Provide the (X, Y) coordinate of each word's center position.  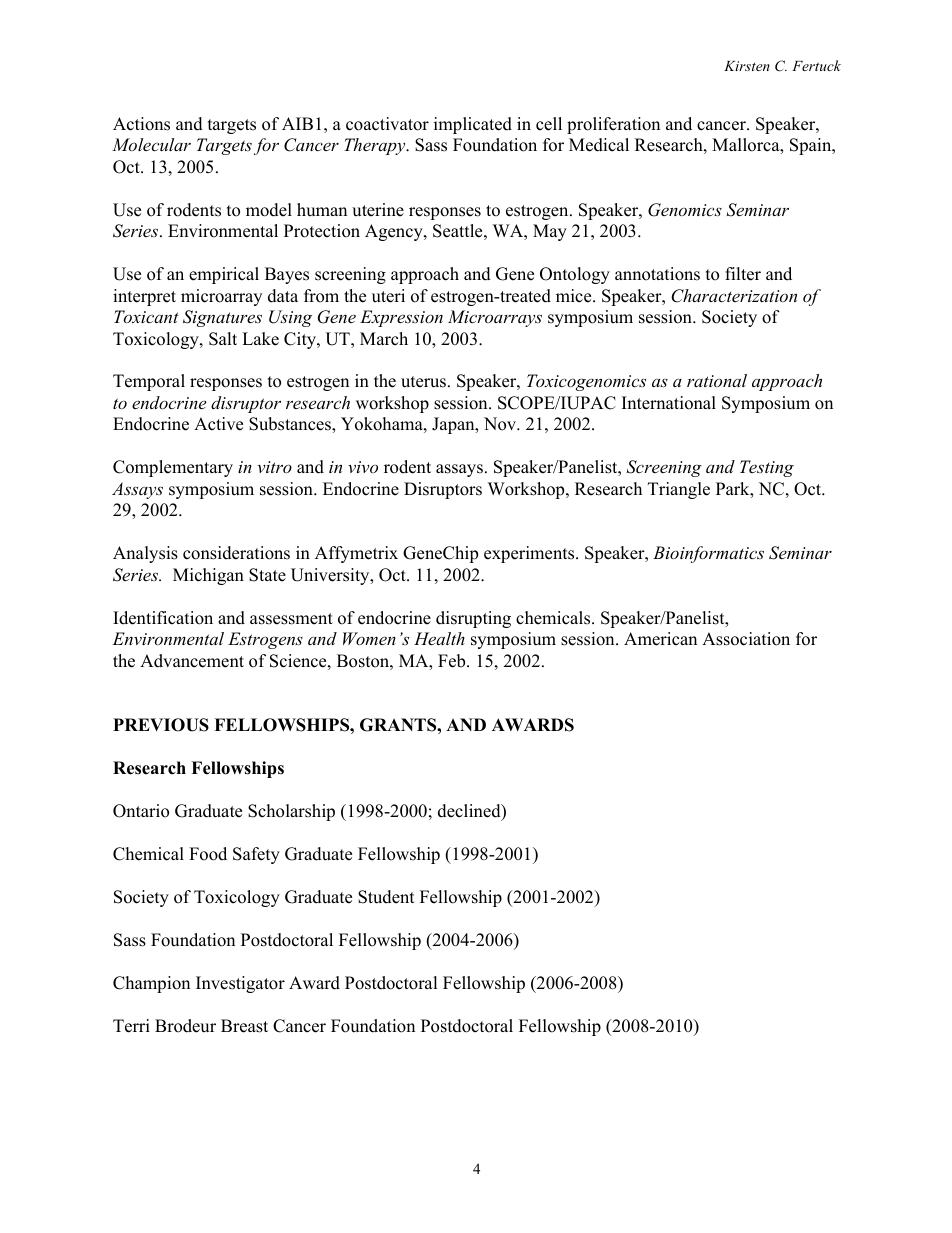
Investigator (240, 984)
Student (386, 897)
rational (717, 380)
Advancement (192, 661)
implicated (473, 125)
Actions (141, 124)
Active (218, 424)
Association (746, 639)
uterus (425, 382)
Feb (453, 661)
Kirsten (747, 66)
